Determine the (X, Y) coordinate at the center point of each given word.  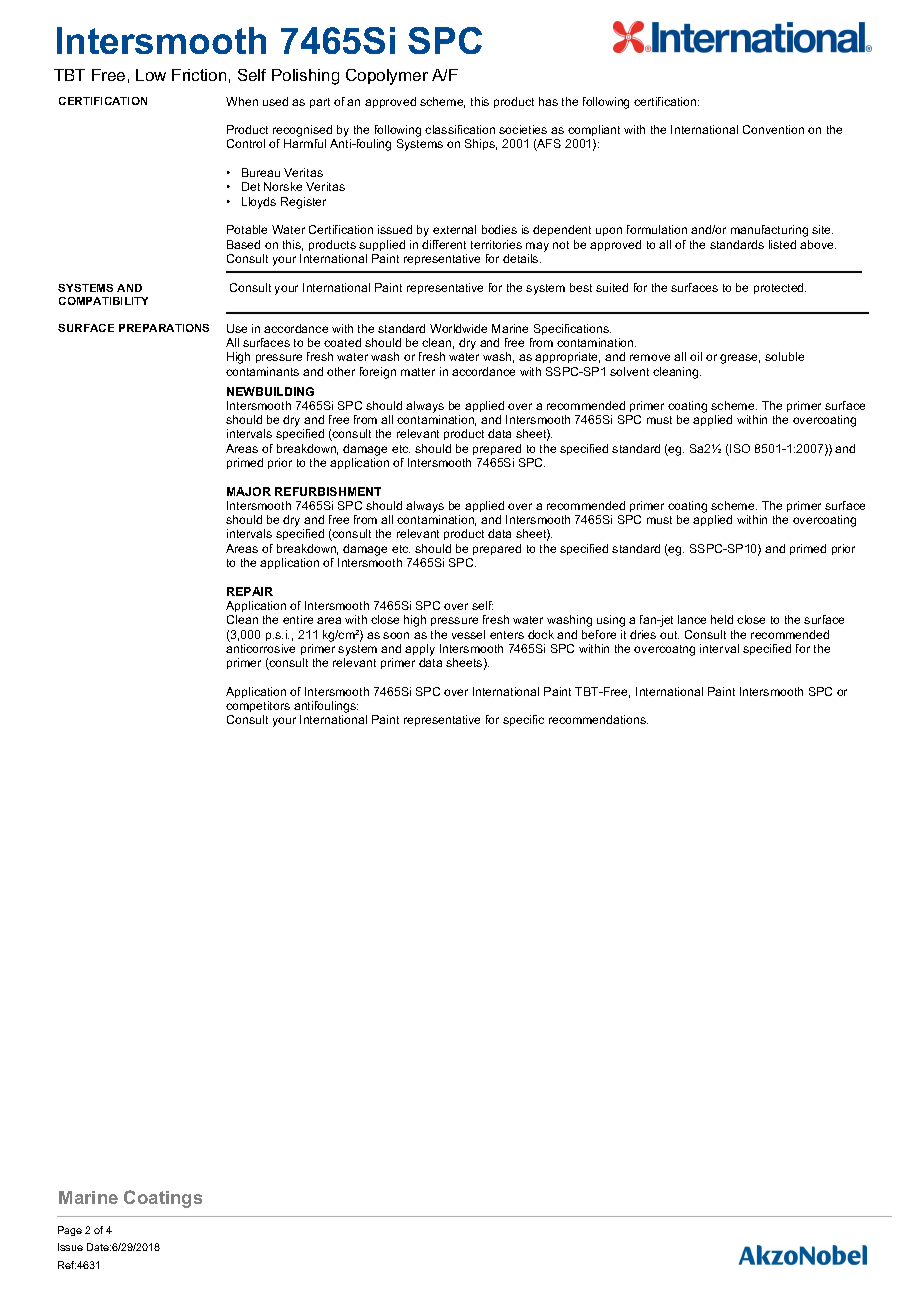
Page (70, 1231)
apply (420, 650)
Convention (773, 129)
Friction (199, 75)
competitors (258, 706)
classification (460, 129)
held (722, 619)
